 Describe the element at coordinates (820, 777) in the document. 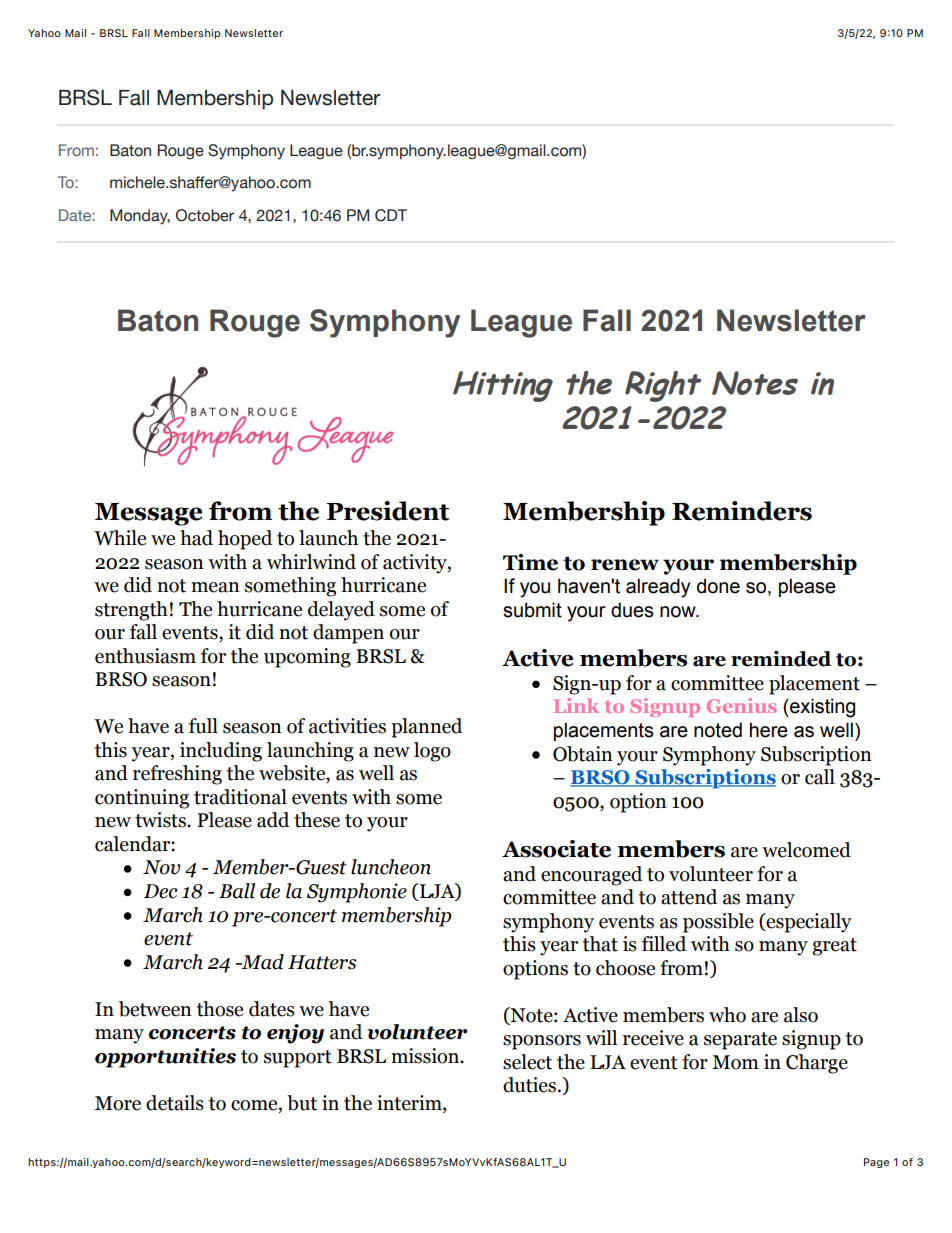

I see `call` at that location.
